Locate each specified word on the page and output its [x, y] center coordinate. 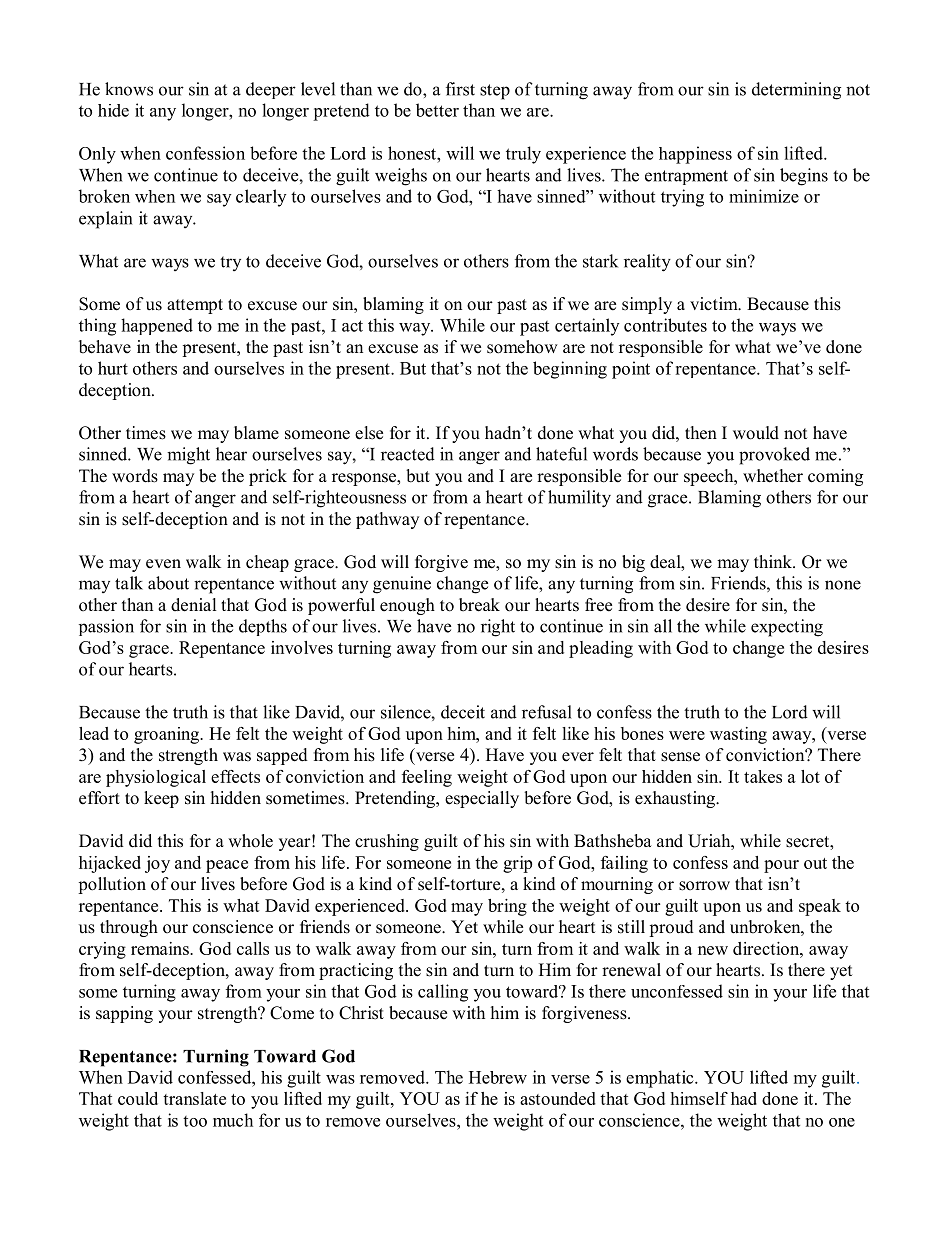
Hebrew [498, 1077]
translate [194, 1098]
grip [517, 864]
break [479, 605]
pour [781, 866]
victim [715, 303]
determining [796, 91]
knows [129, 89]
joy [157, 864]
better [437, 110]
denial [194, 605]
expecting [787, 628]
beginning [570, 370]
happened [157, 326]
